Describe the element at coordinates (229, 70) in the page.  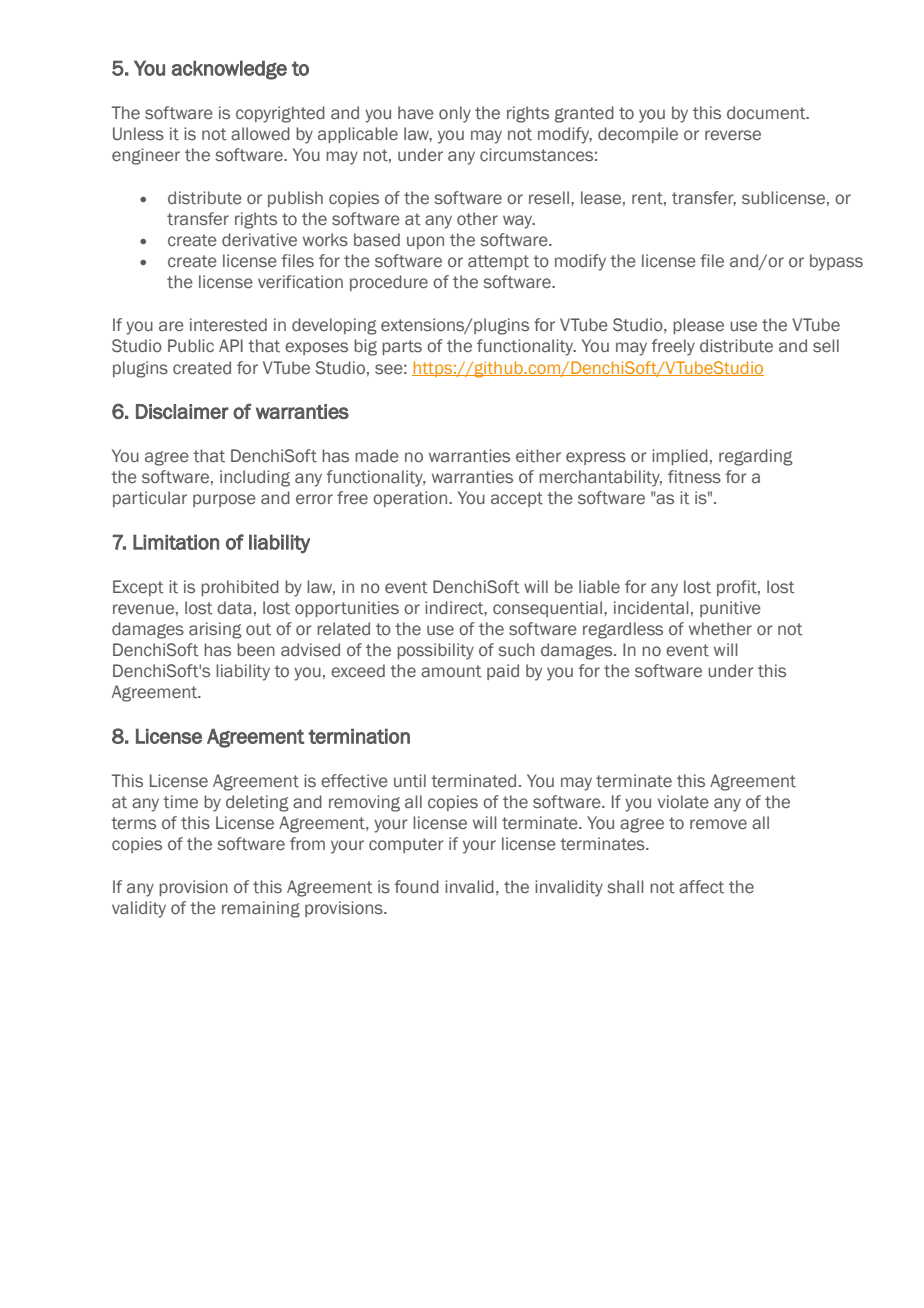
I see `acknowledge` at that location.
